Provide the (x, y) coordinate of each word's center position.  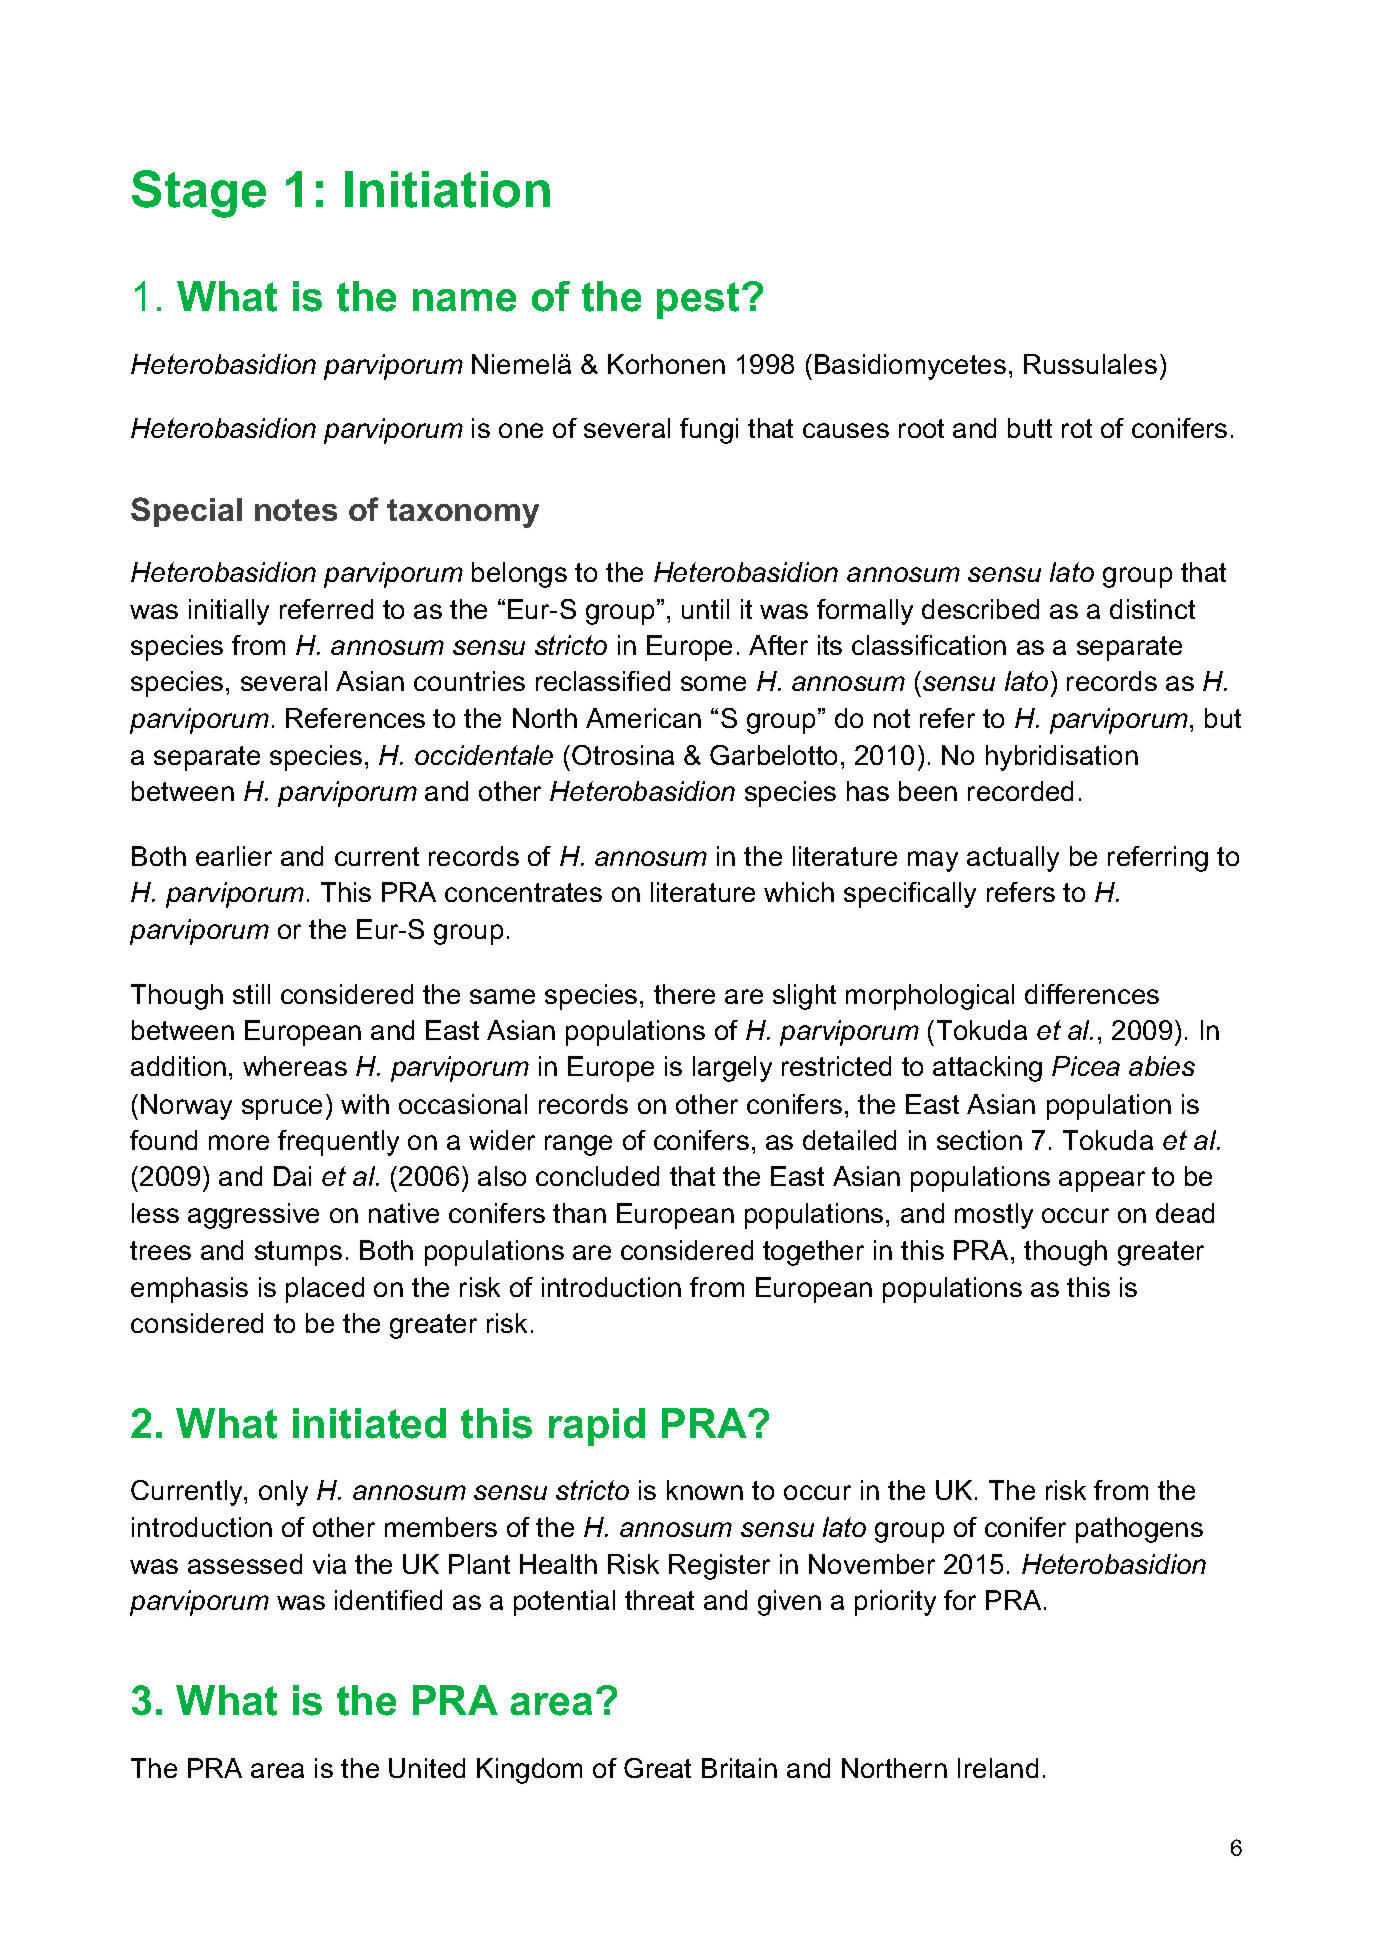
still (251, 994)
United (427, 1768)
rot (1077, 428)
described (980, 609)
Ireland (998, 1768)
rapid (597, 1427)
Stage (199, 194)
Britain (739, 1768)
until (705, 609)
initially (229, 612)
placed (325, 1290)
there (684, 994)
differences (1092, 994)
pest (698, 300)
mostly (994, 1216)
